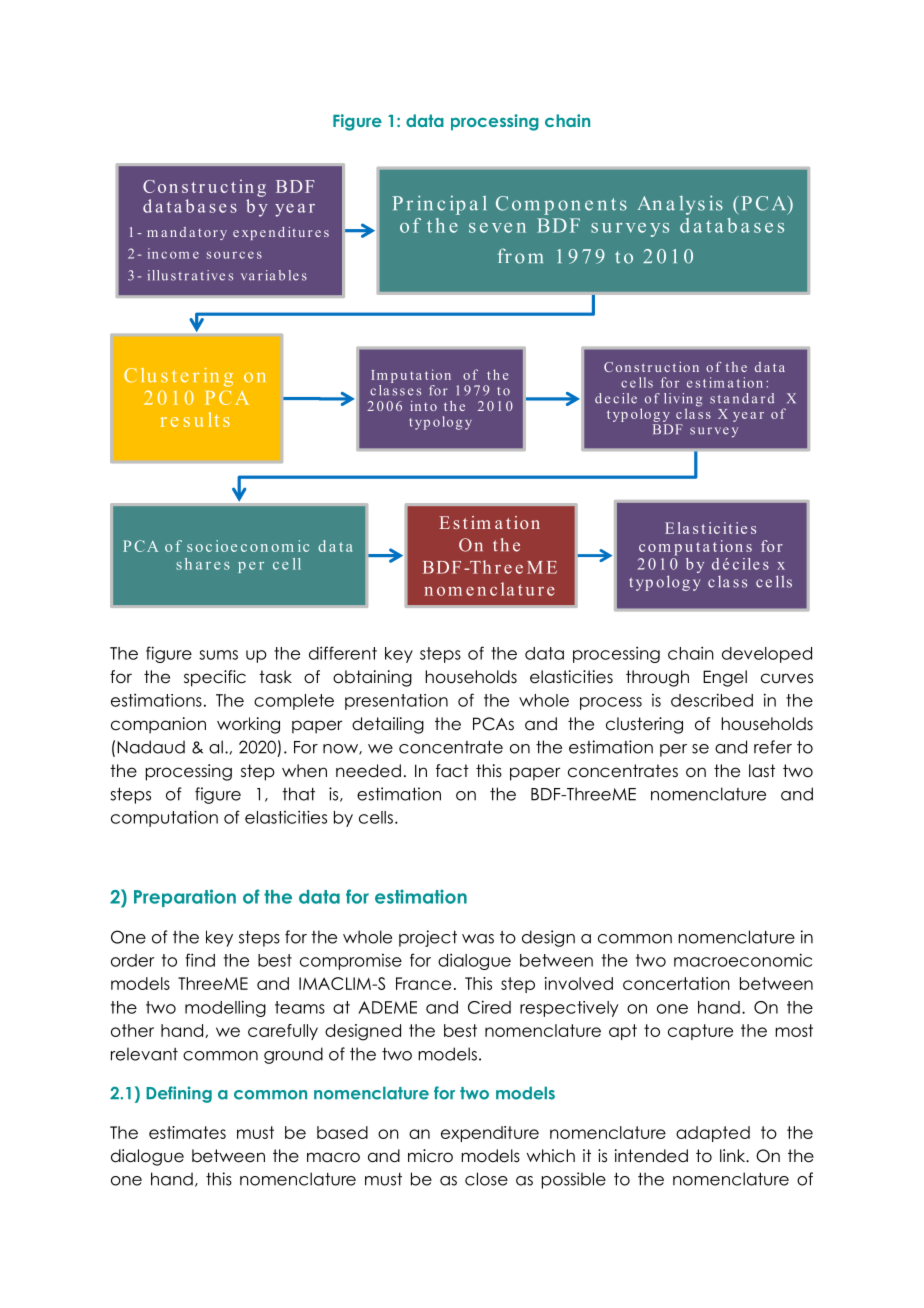  Describe the element at coordinates (725, 678) in the document. I see `Engel` at that location.
